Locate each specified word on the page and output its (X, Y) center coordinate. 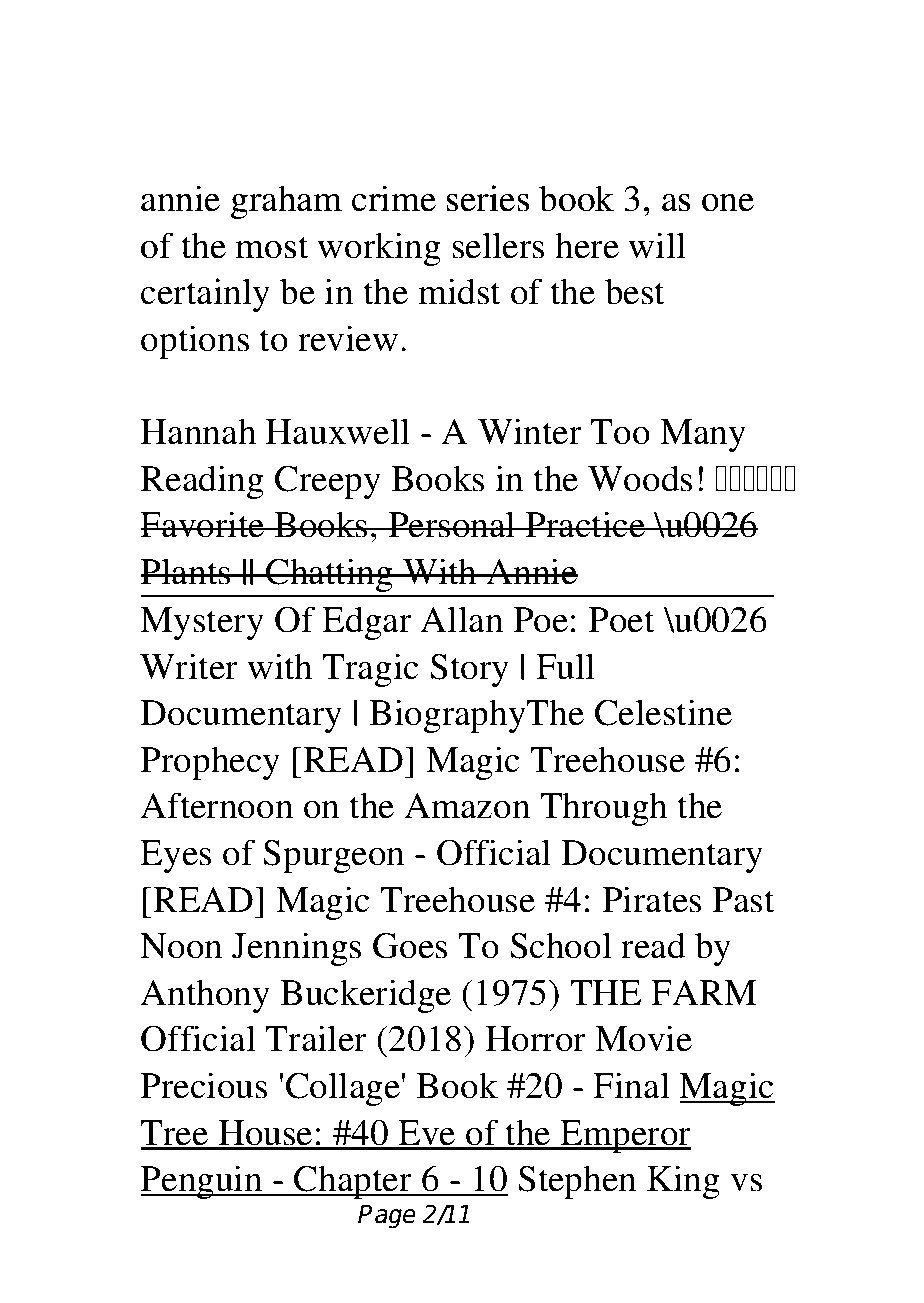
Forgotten (247, 142)
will (657, 245)
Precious (203, 1085)
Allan (461, 619)
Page (387, 1217)
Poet (621, 620)
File (432, 74)
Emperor (625, 1136)
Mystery (202, 623)
